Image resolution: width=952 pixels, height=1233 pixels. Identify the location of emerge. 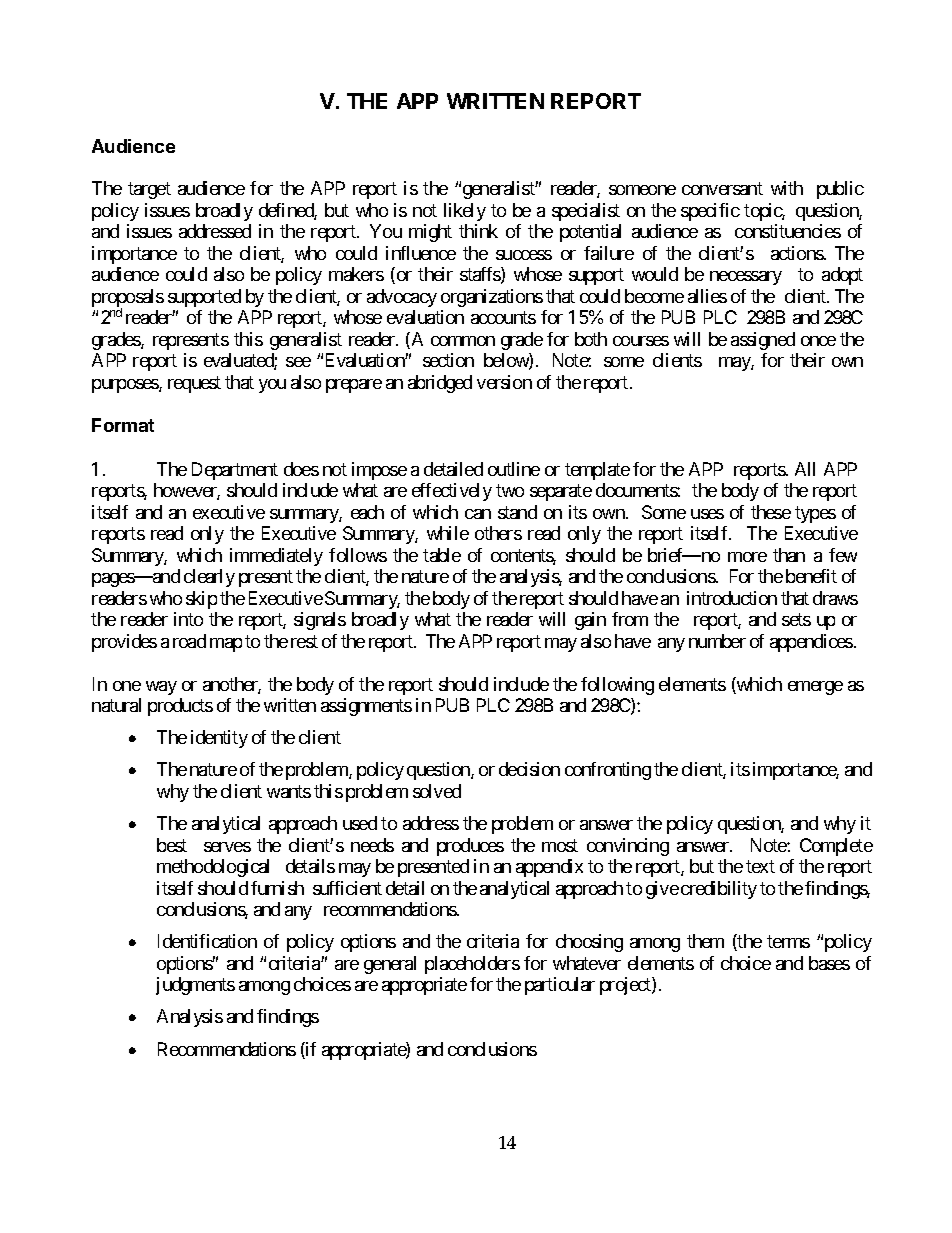
(815, 688).
